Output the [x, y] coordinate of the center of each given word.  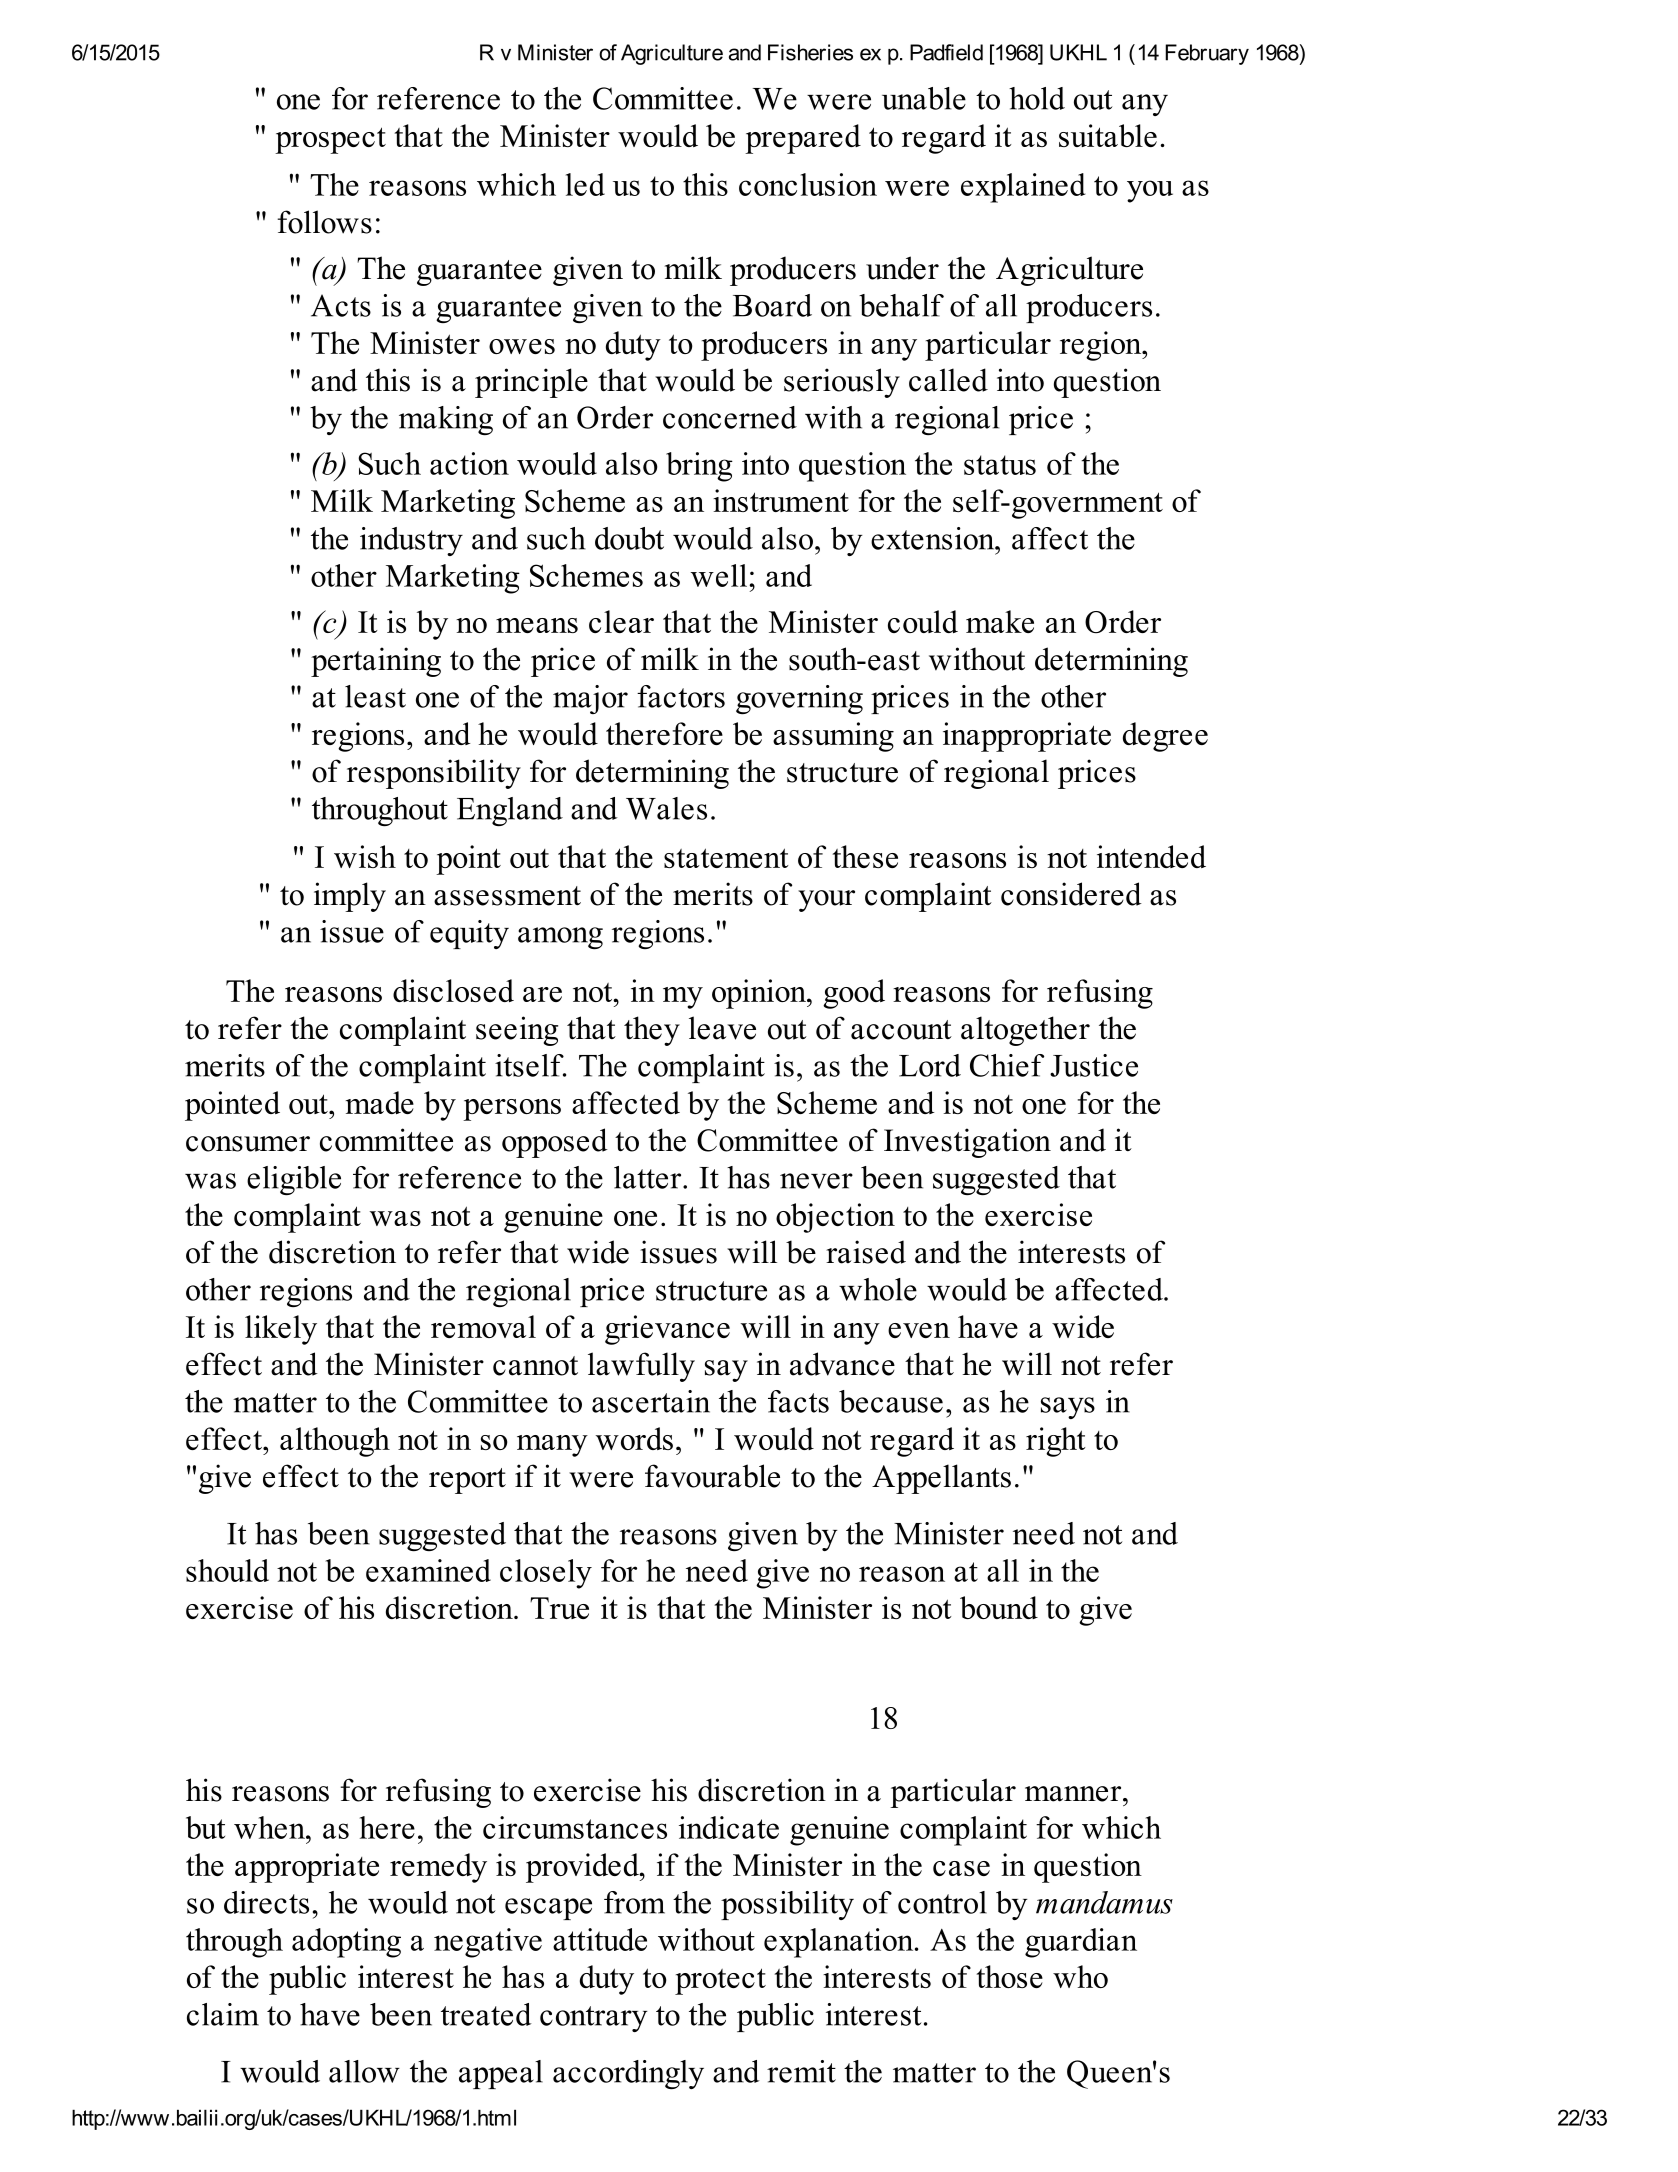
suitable [1108, 135]
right [1055, 1442]
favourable [712, 1476]
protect [720, 1981]
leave [722, 1028]
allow [364, 2071]
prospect [330, 140]
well [720, 575]
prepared [803, 139]
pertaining [376, 662]
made [380, 1102]
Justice [1094, 1065]
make [1000, 621]
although [335, 1442]
